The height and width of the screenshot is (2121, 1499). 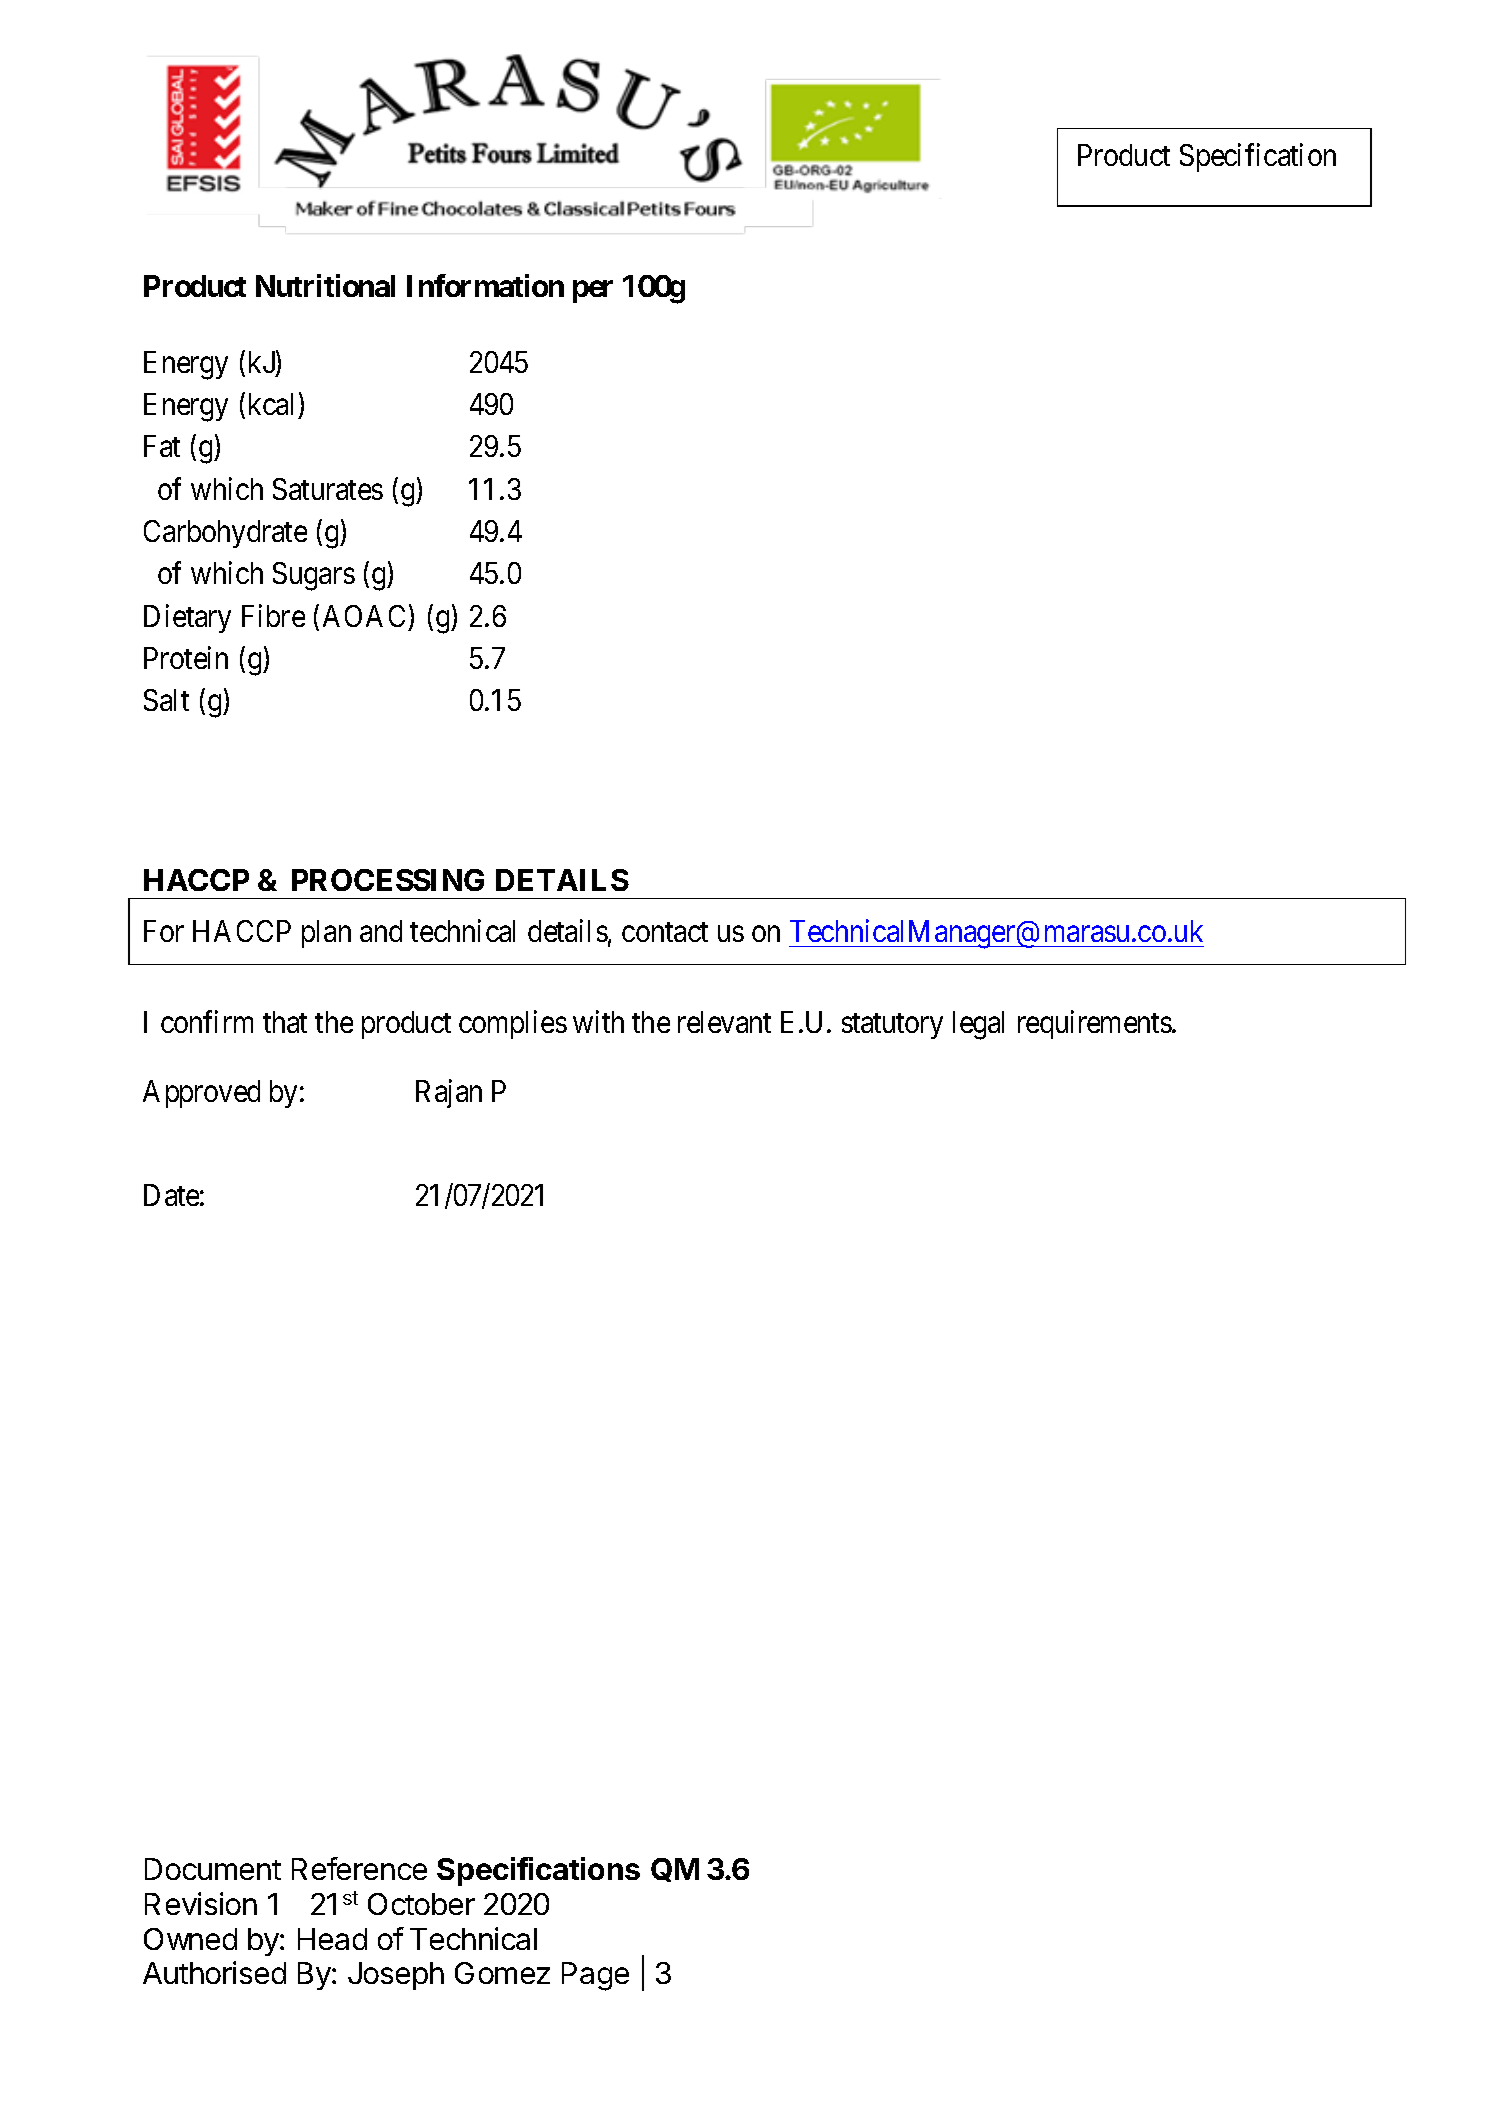 I want to click on kcal, so click(x=271, y=404).
